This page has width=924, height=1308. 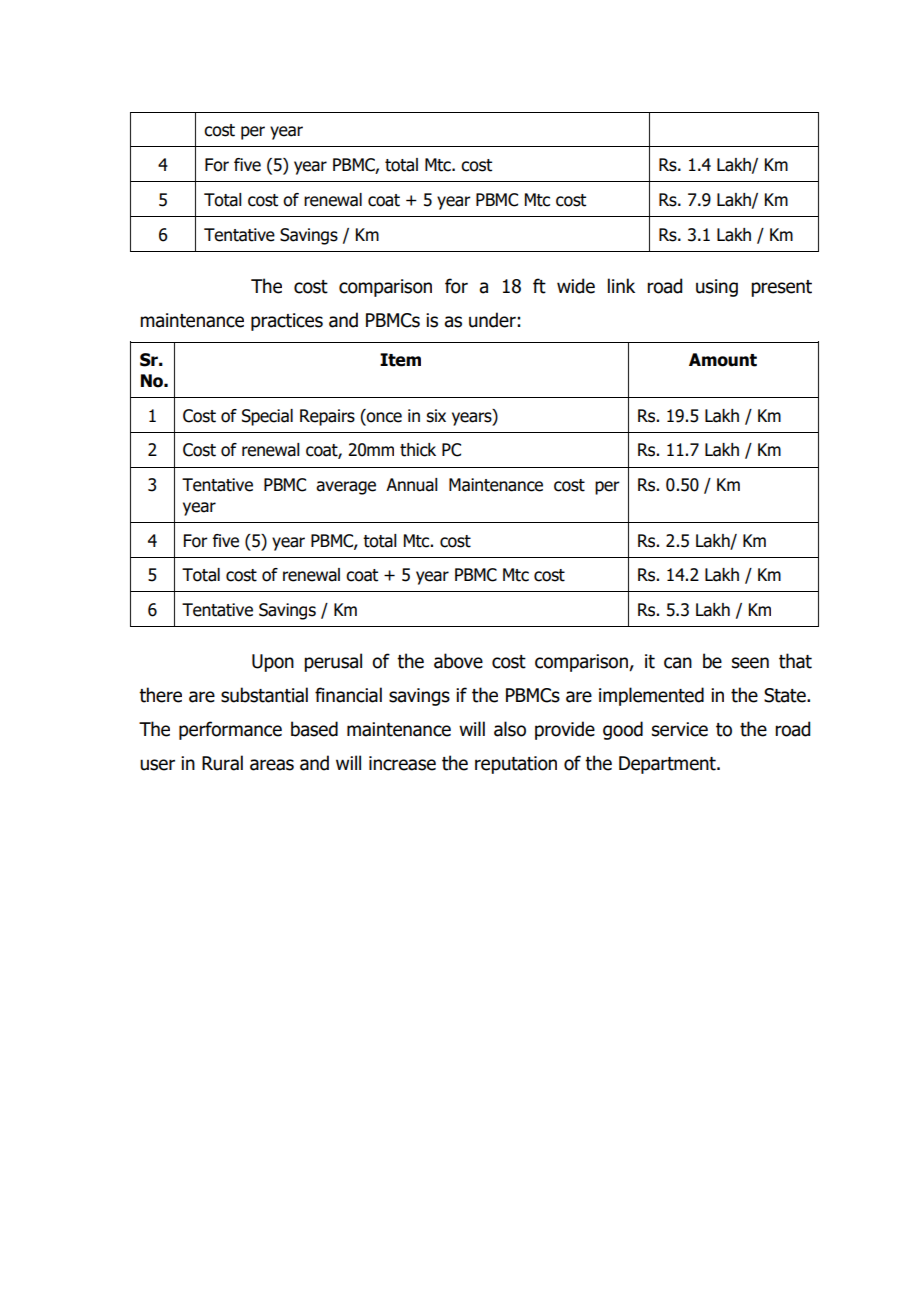 What do you see at coordinates (287, 322) in the page?
I see `practices` at bounding box center [287, 322].
